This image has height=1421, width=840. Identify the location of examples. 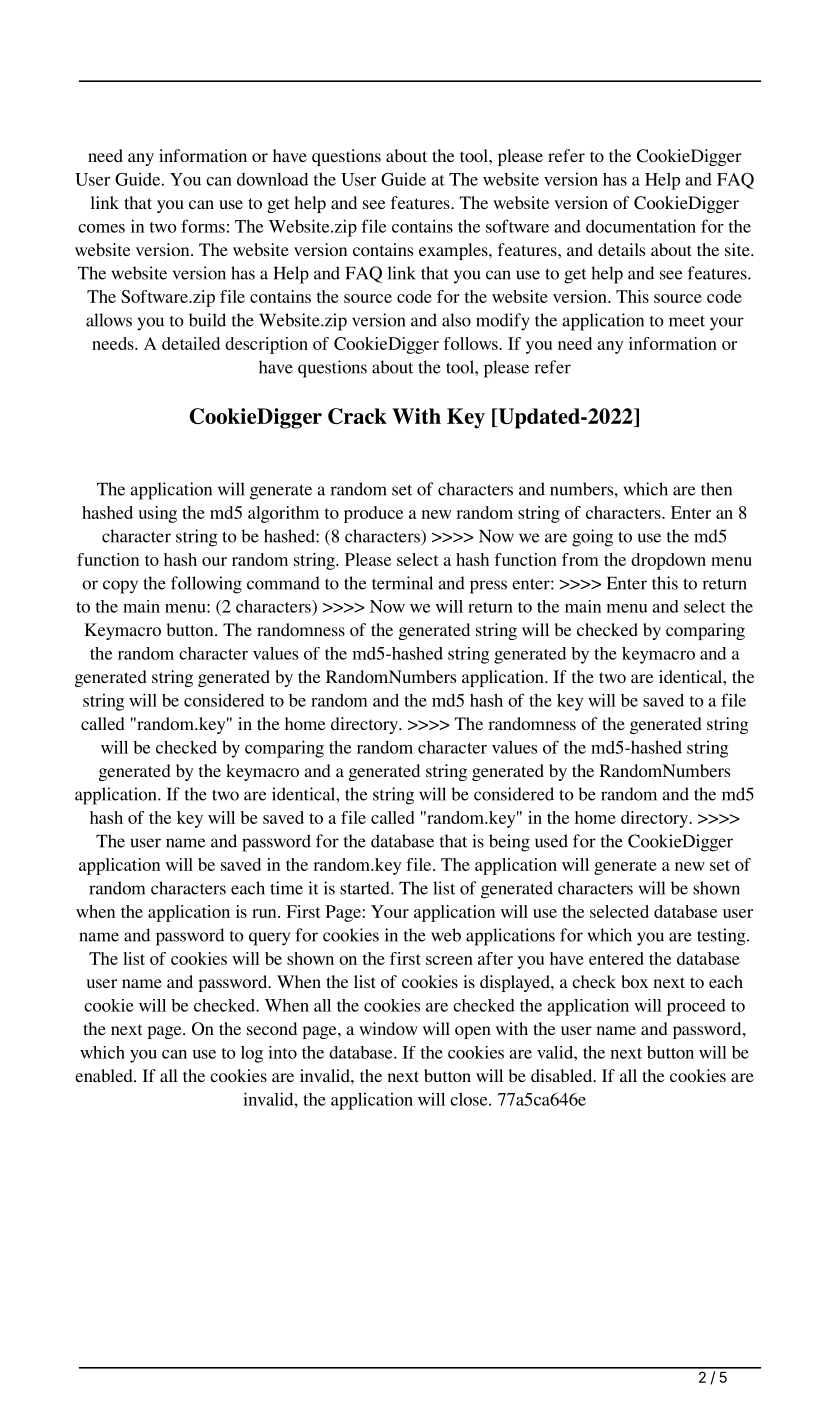
(454, 251).
